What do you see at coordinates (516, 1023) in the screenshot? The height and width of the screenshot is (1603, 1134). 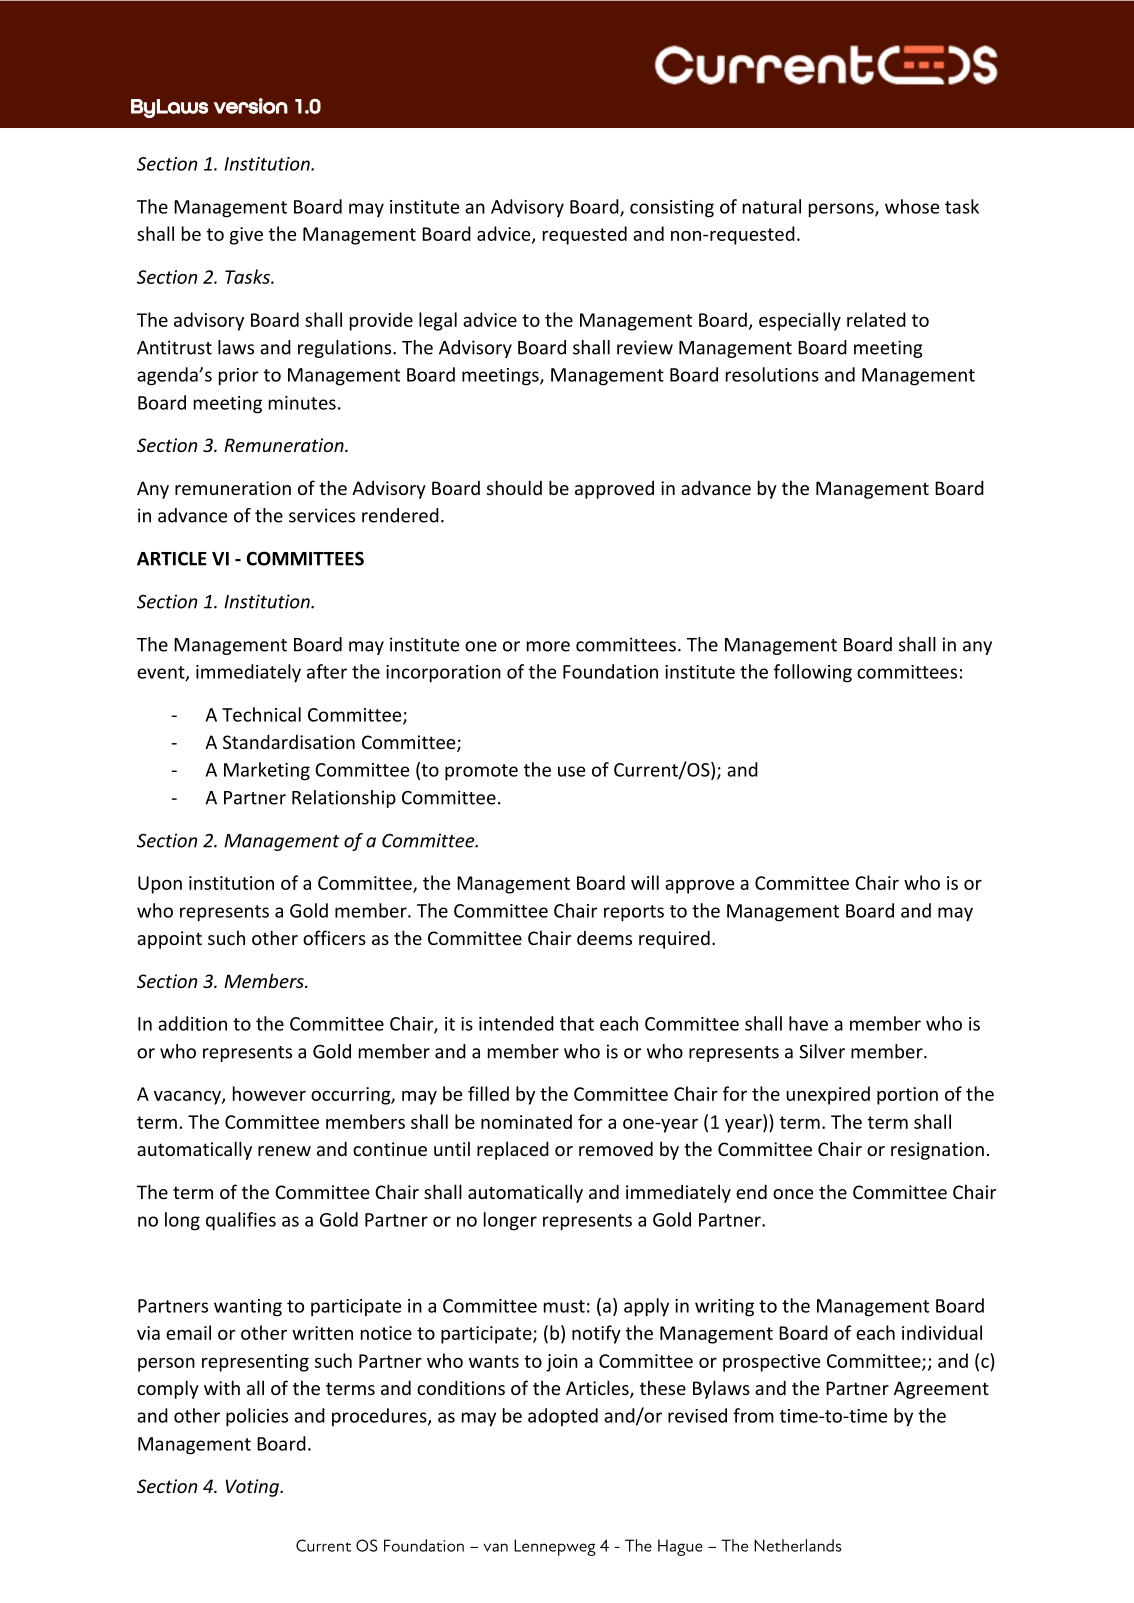 I see `intended` at bounding box center [516, 1023].
